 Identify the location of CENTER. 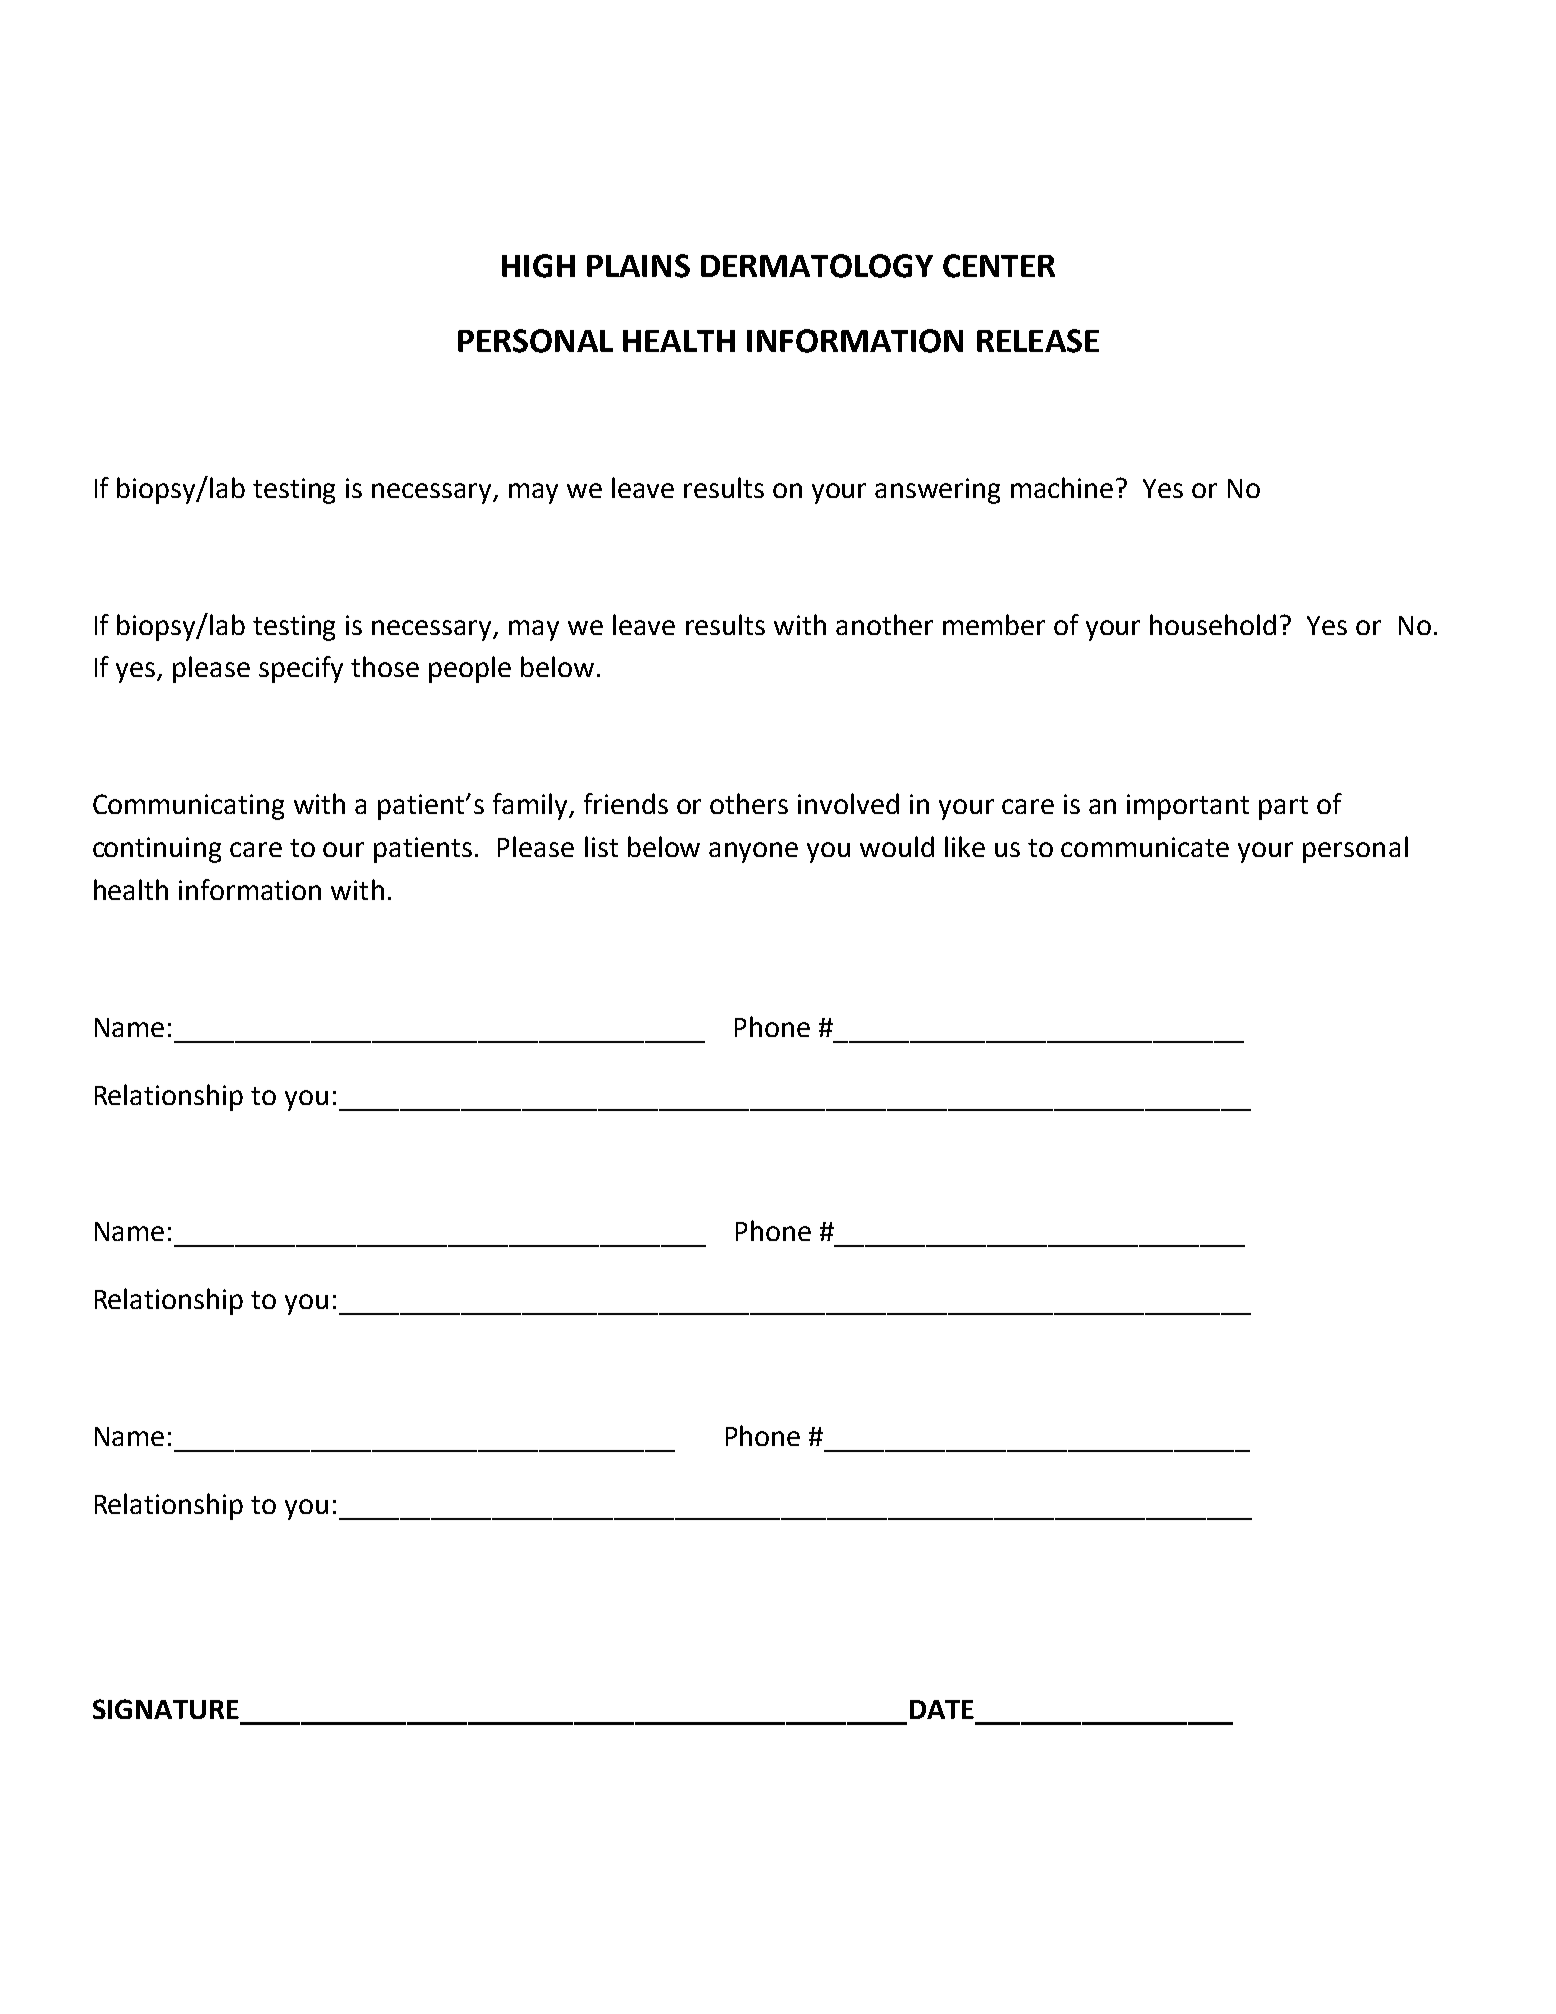
(999, 266).
